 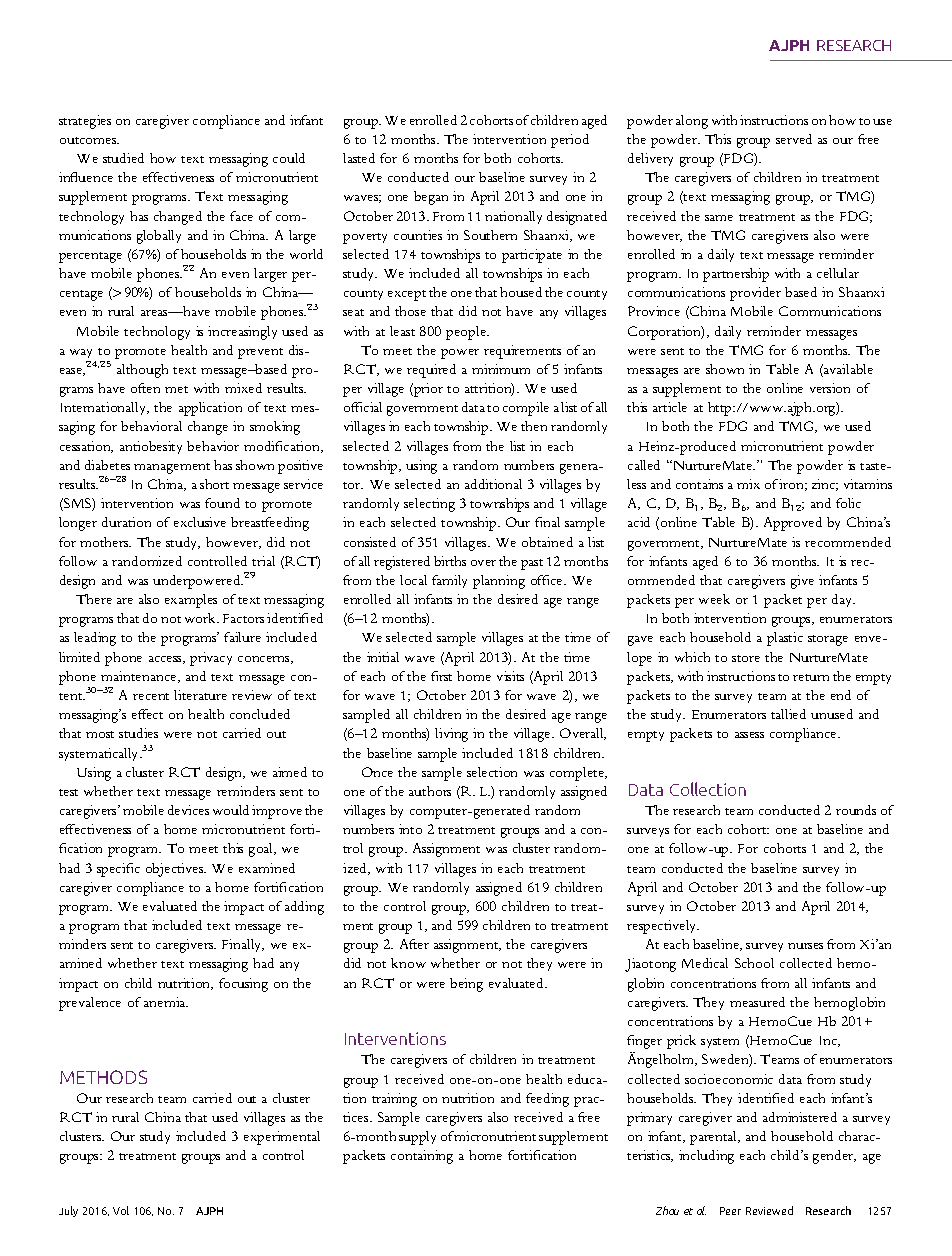 What do you see at coordinates (431, 198) in the screenshot?
I see `began` at bounding box center [431, 198].
